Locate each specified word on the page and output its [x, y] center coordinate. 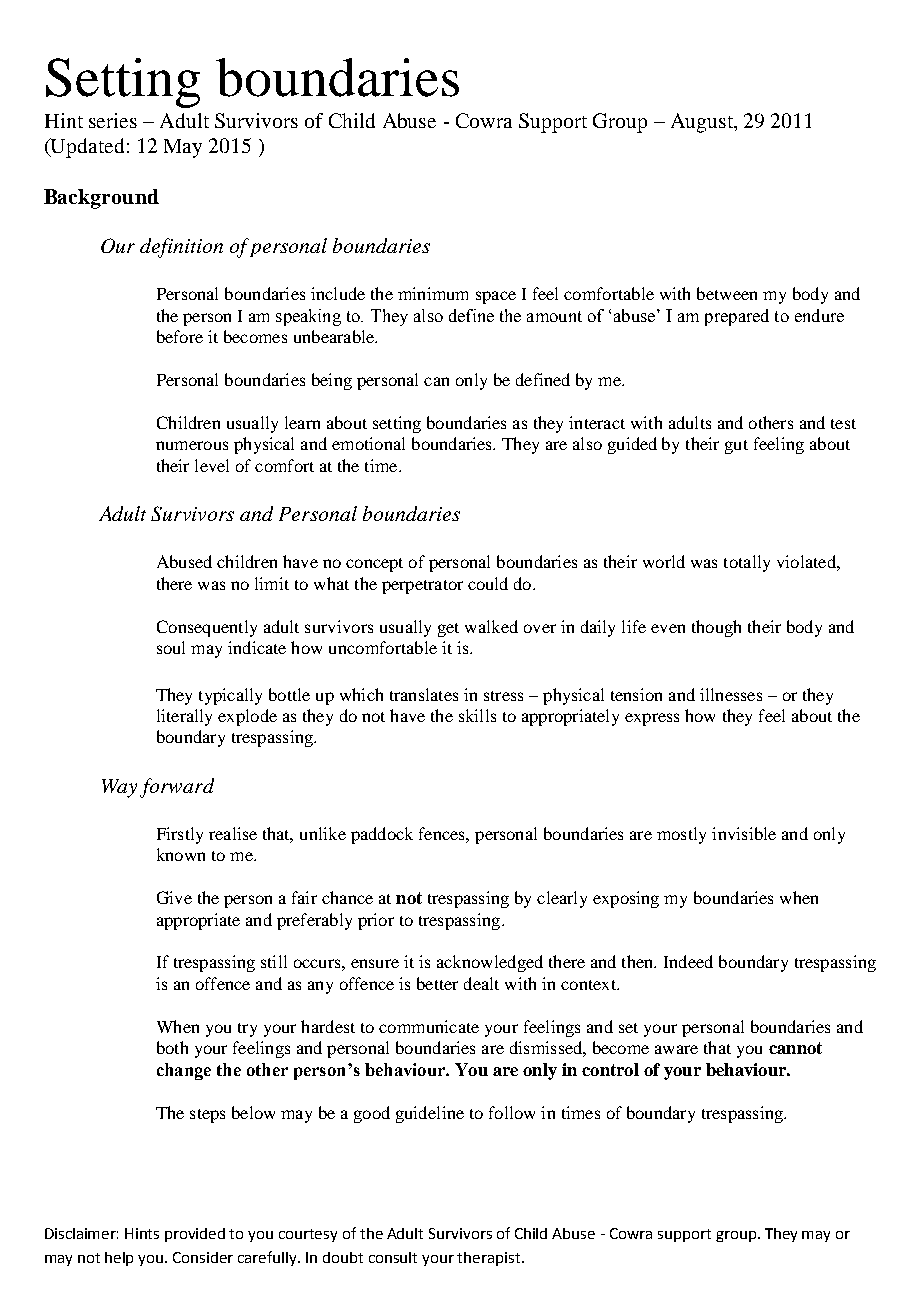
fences [443, 833]
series [113, 120]
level [212, 465]
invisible [744, 833]
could [488, 583]
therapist [490, 1259]
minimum [433, 293]
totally [747, 563]
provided [195, 1235]
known [181, 854]
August [703, 123]
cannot [795, 1048]
